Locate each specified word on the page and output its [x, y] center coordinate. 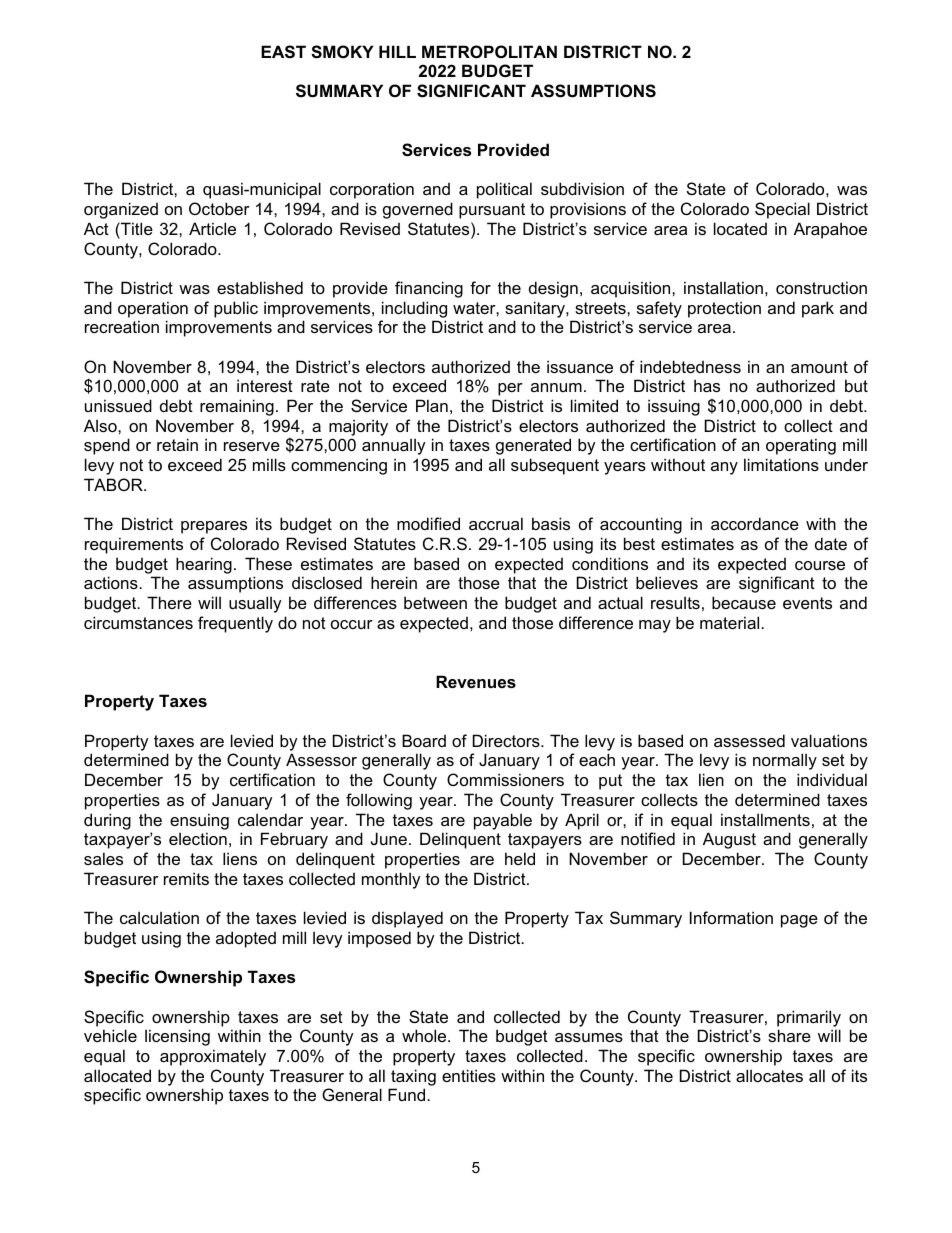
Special [782, 210]
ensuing [199, 821]
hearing [204, 565]
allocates [769, 1075]
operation [153, 309]
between [435, 602]
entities [469, 1075]
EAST [283, 52]
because [744, 602]
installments [765, 819]
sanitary [536, 309]
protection [724, 309]
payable [503, 821]
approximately [213, 1057]
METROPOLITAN [489, 51]
